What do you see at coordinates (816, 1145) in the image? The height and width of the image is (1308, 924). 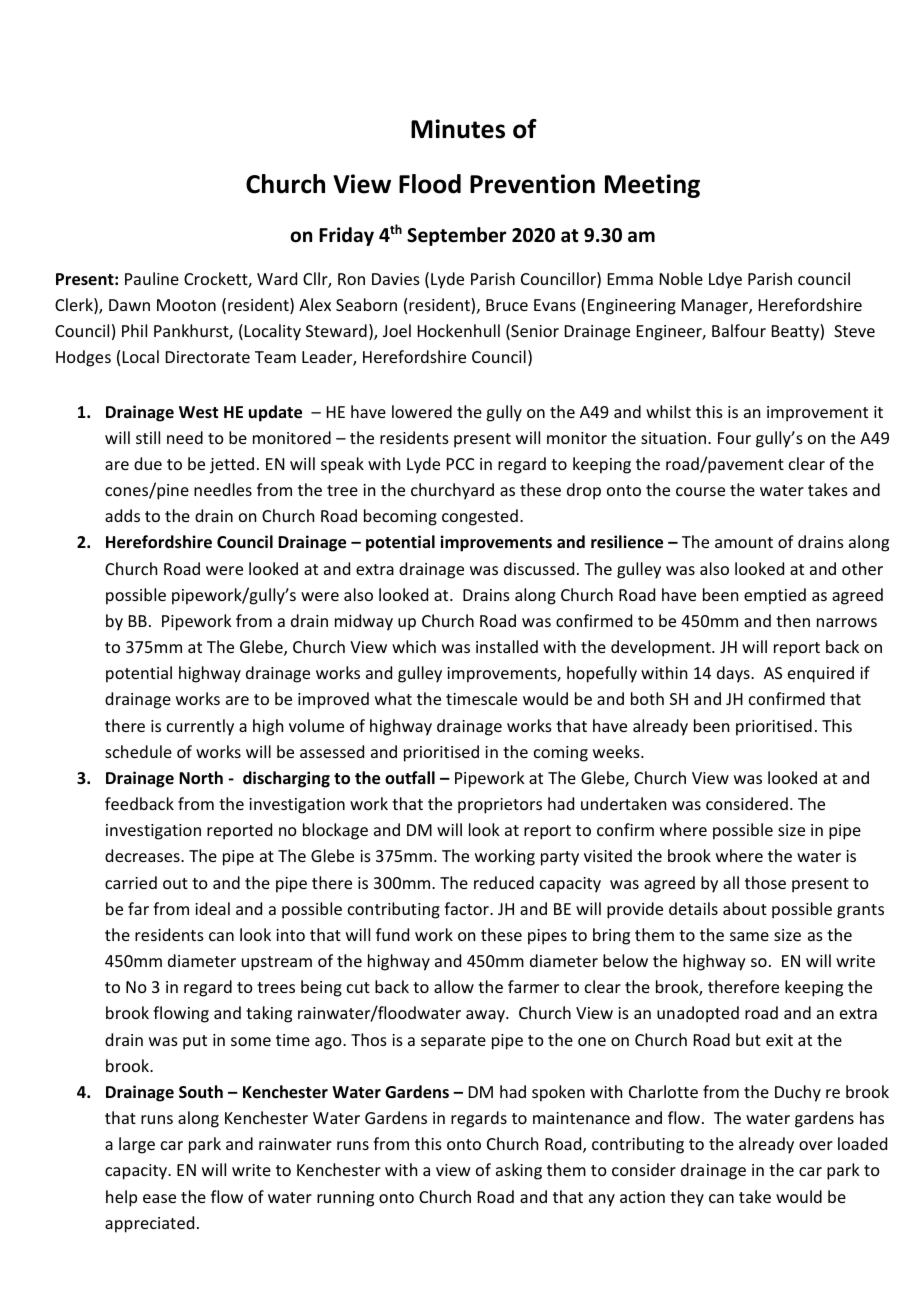 I see `over` at bounding box center [816, 1145].
